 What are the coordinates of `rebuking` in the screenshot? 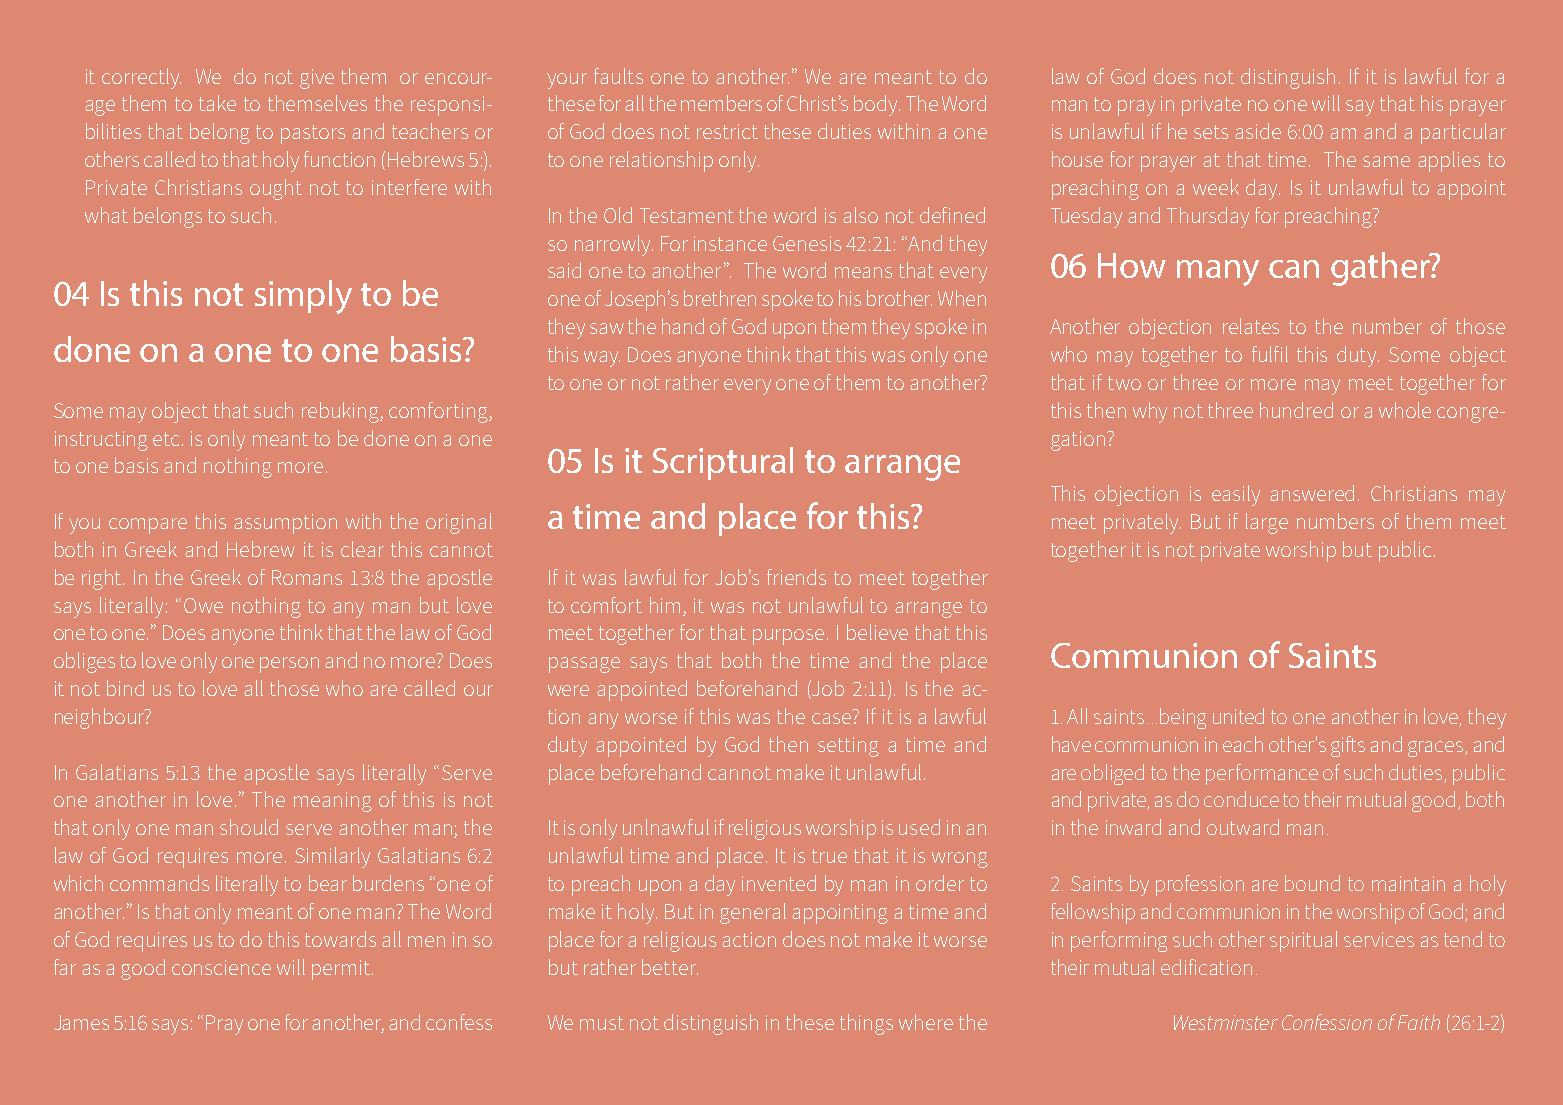 It's located at (341, 412).
